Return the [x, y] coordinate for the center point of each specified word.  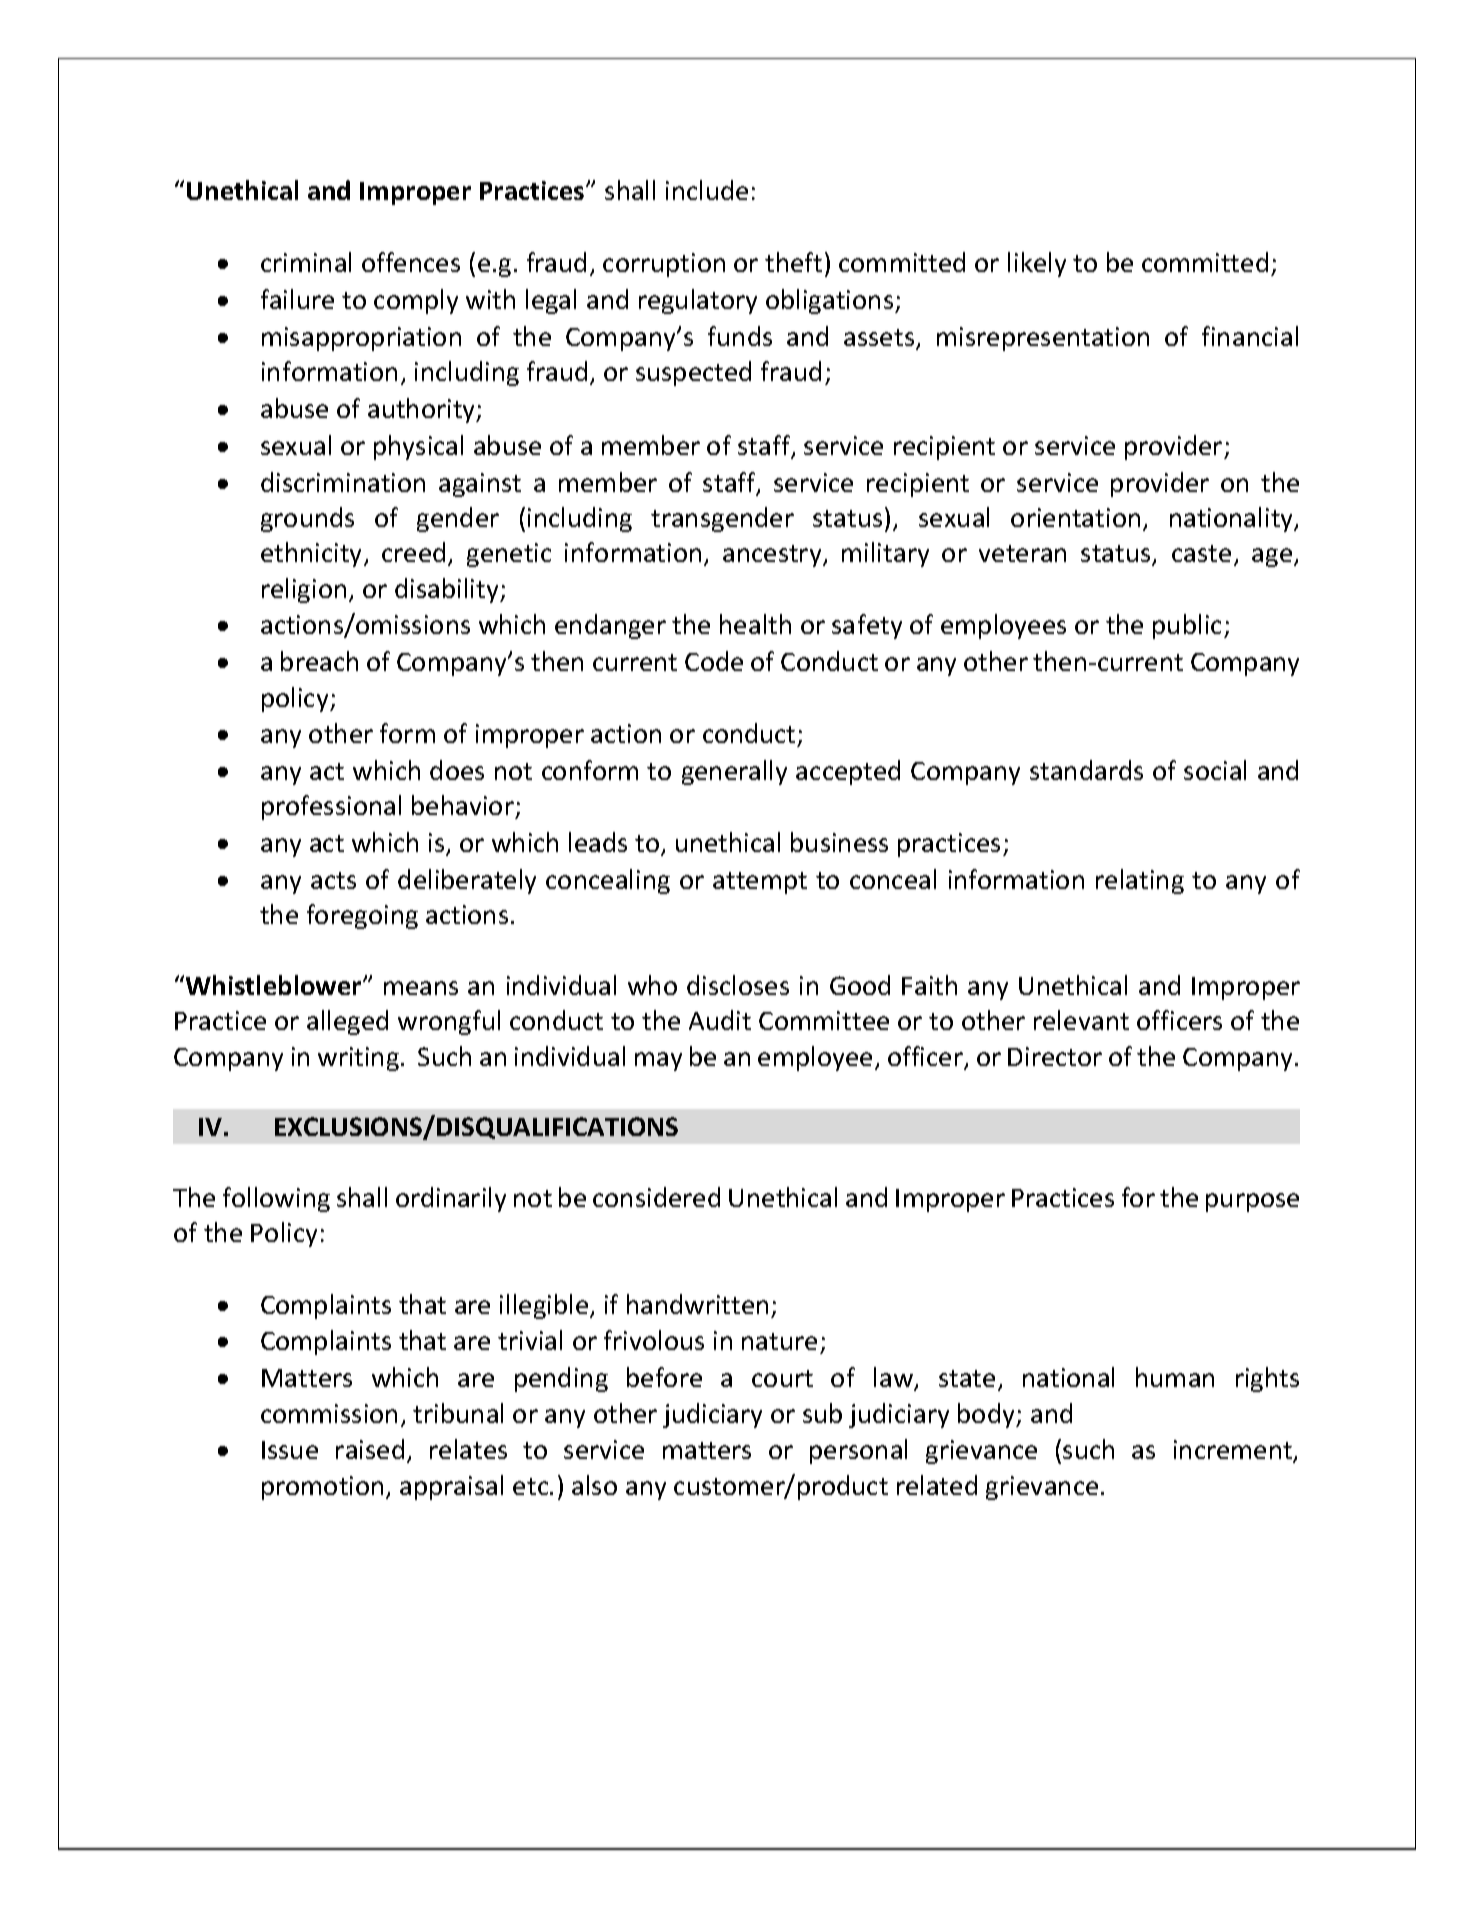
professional [331, 807]
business [839, 842]
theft [793, 262]
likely [1037, 264]
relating [1140, 881]
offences [411, 262]
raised [370, 1449]
